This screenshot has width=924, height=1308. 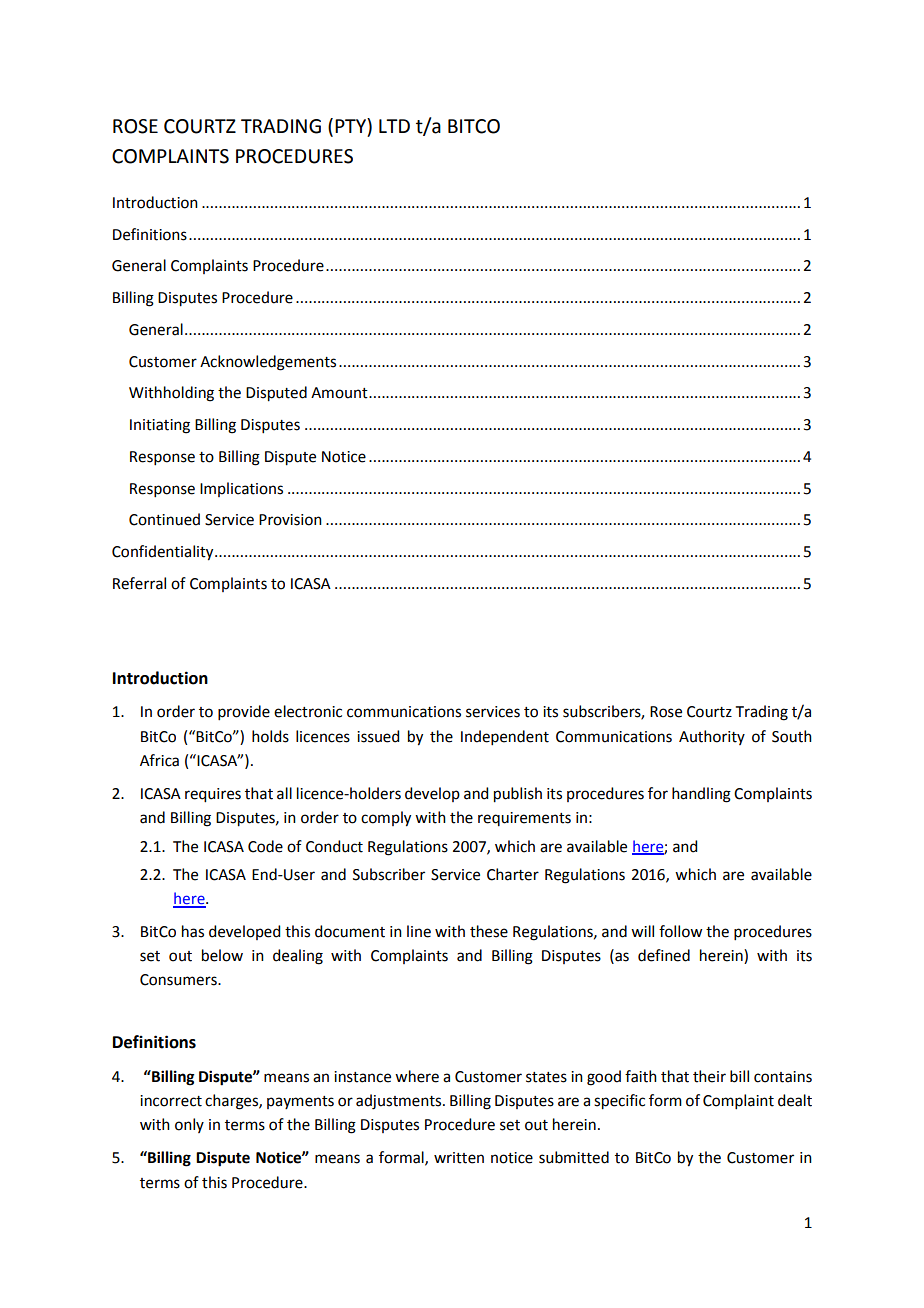 I want to click on Provision, so click(x=290, y=520).
